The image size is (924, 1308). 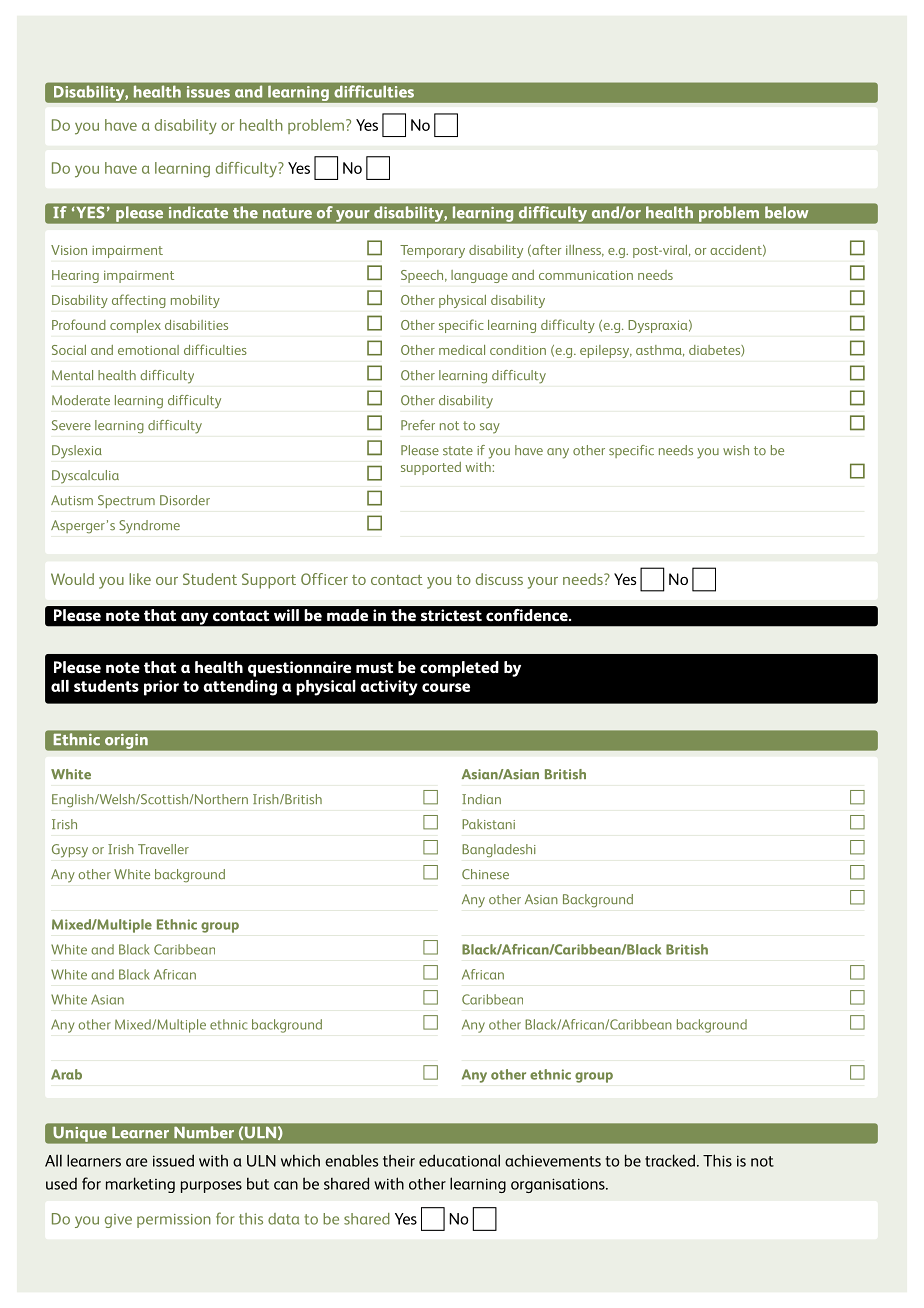 What do you see at coordinates (126, 501) in the screenshot?
I see `Spectrum` at bounding box center [126, 501].
